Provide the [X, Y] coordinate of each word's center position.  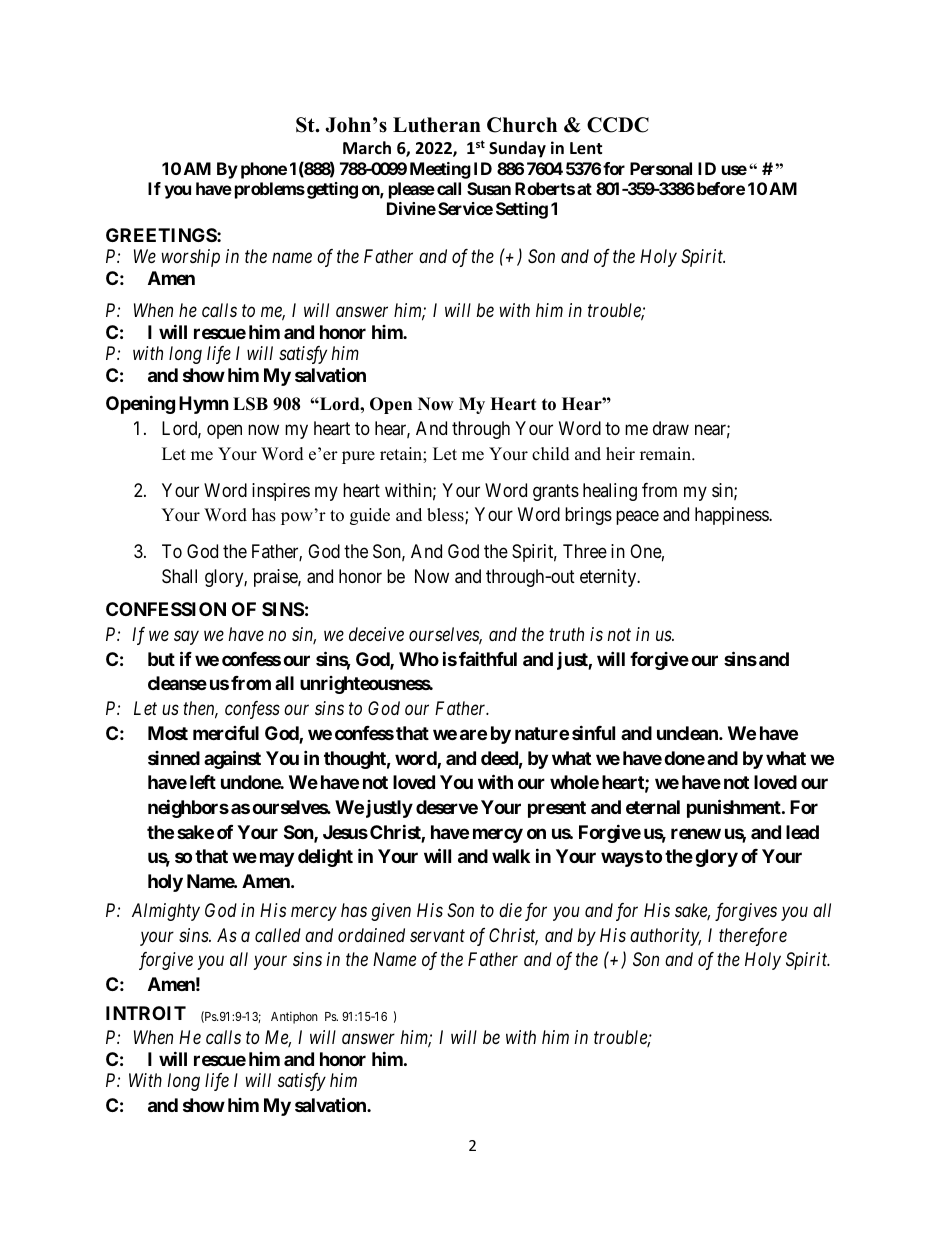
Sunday [517, 149]
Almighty [166, 912]
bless [446, 516]
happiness [732, 516]
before [721, 188]
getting [332, 190]
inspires [281, 492]
